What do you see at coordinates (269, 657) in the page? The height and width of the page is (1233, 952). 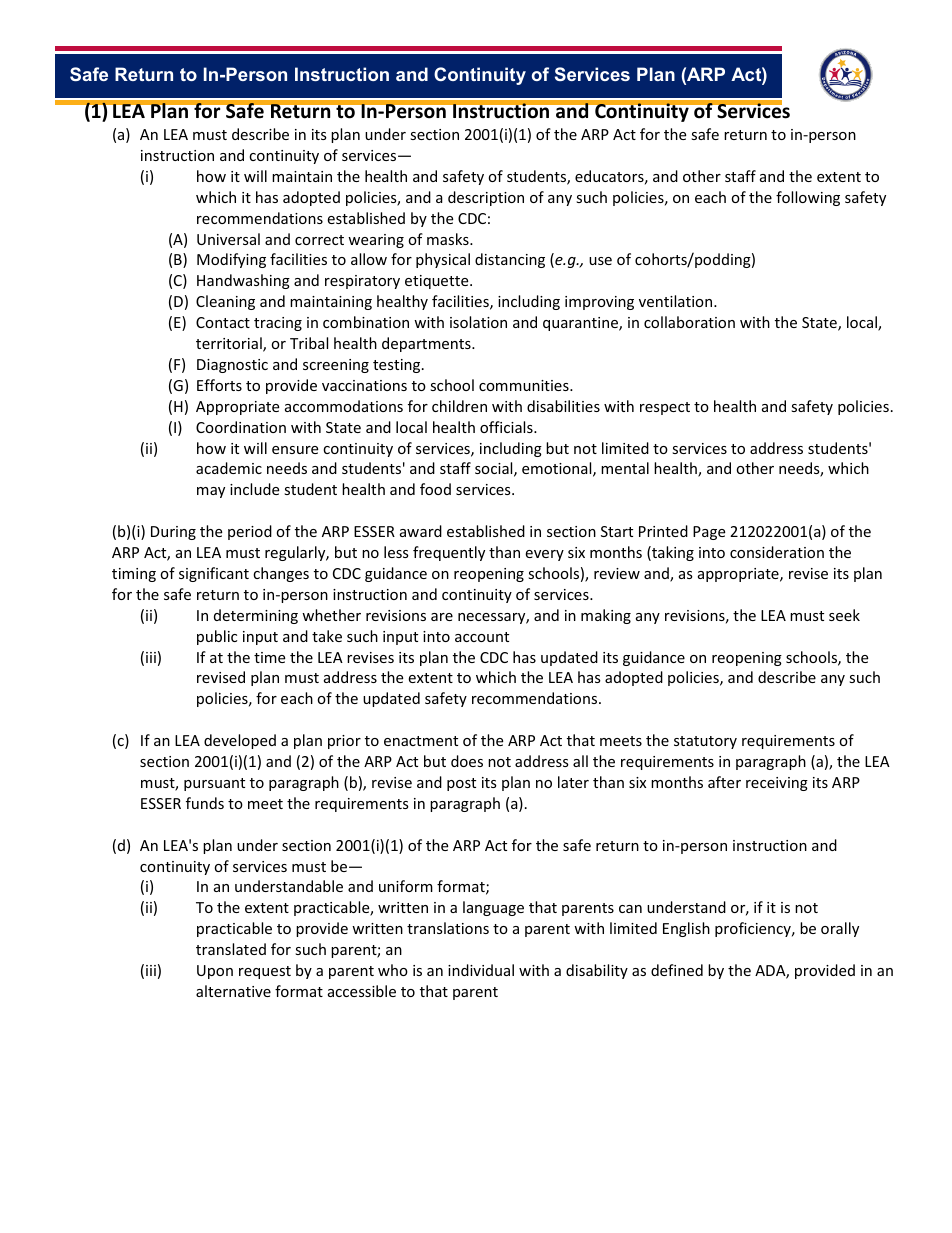 I see `time` at bounding box center [269, 657].
